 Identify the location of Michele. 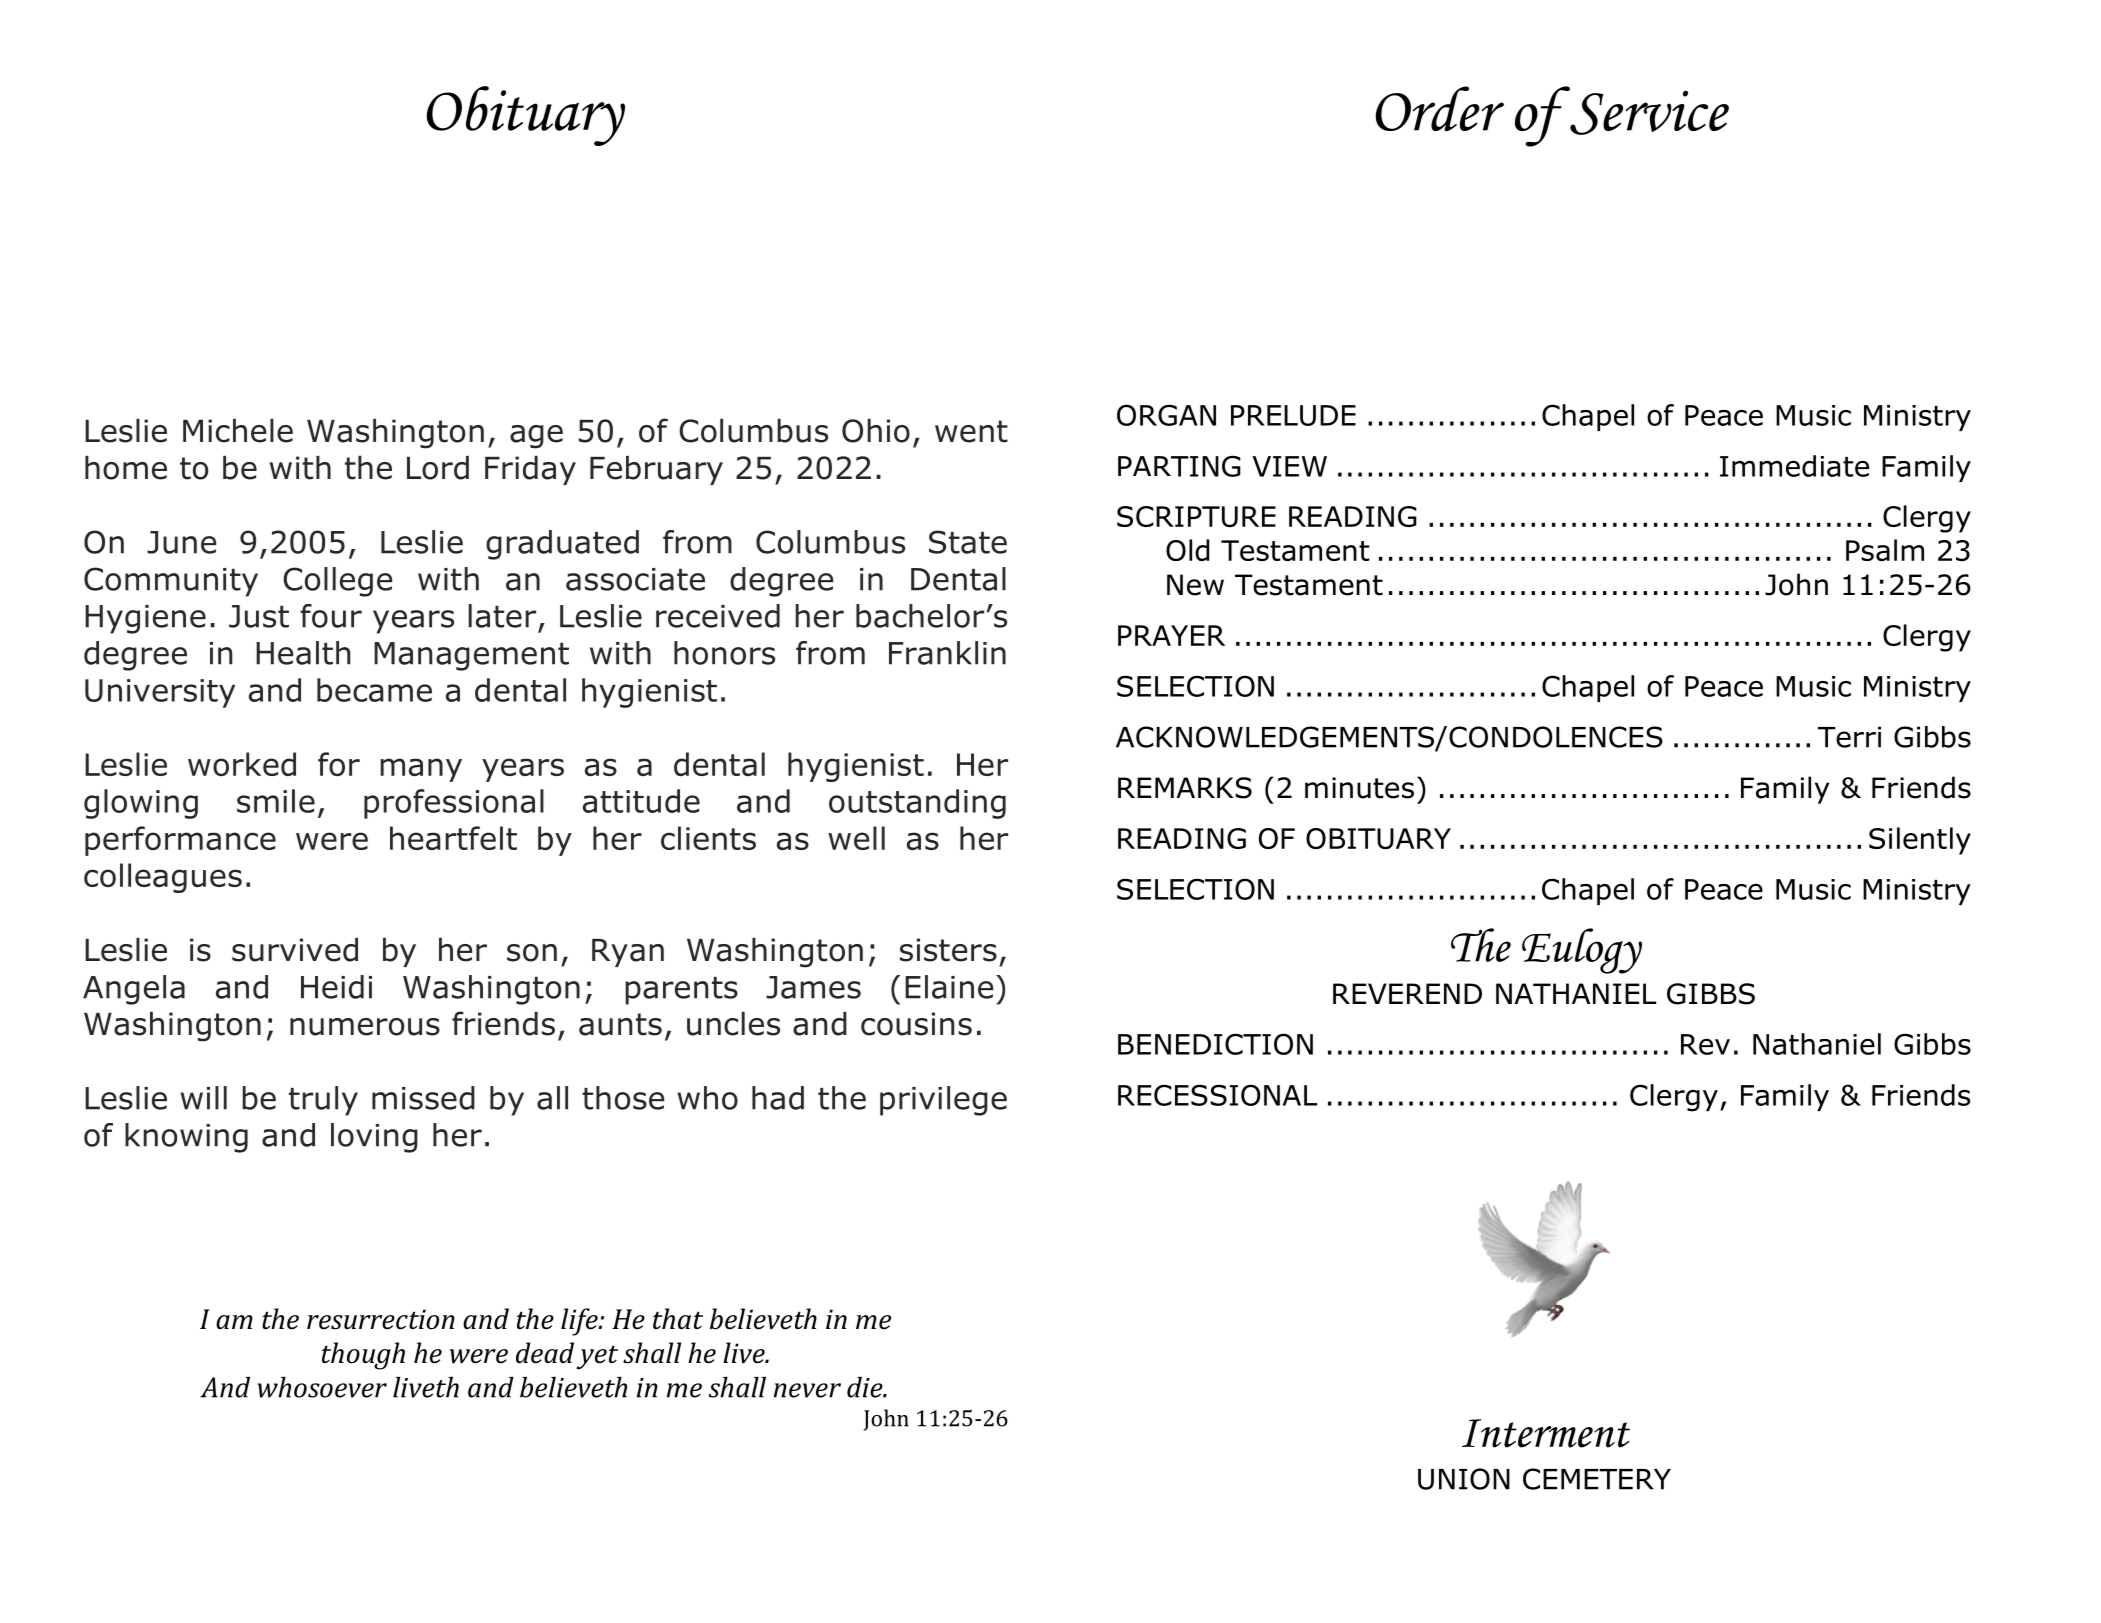
(238, 431).
